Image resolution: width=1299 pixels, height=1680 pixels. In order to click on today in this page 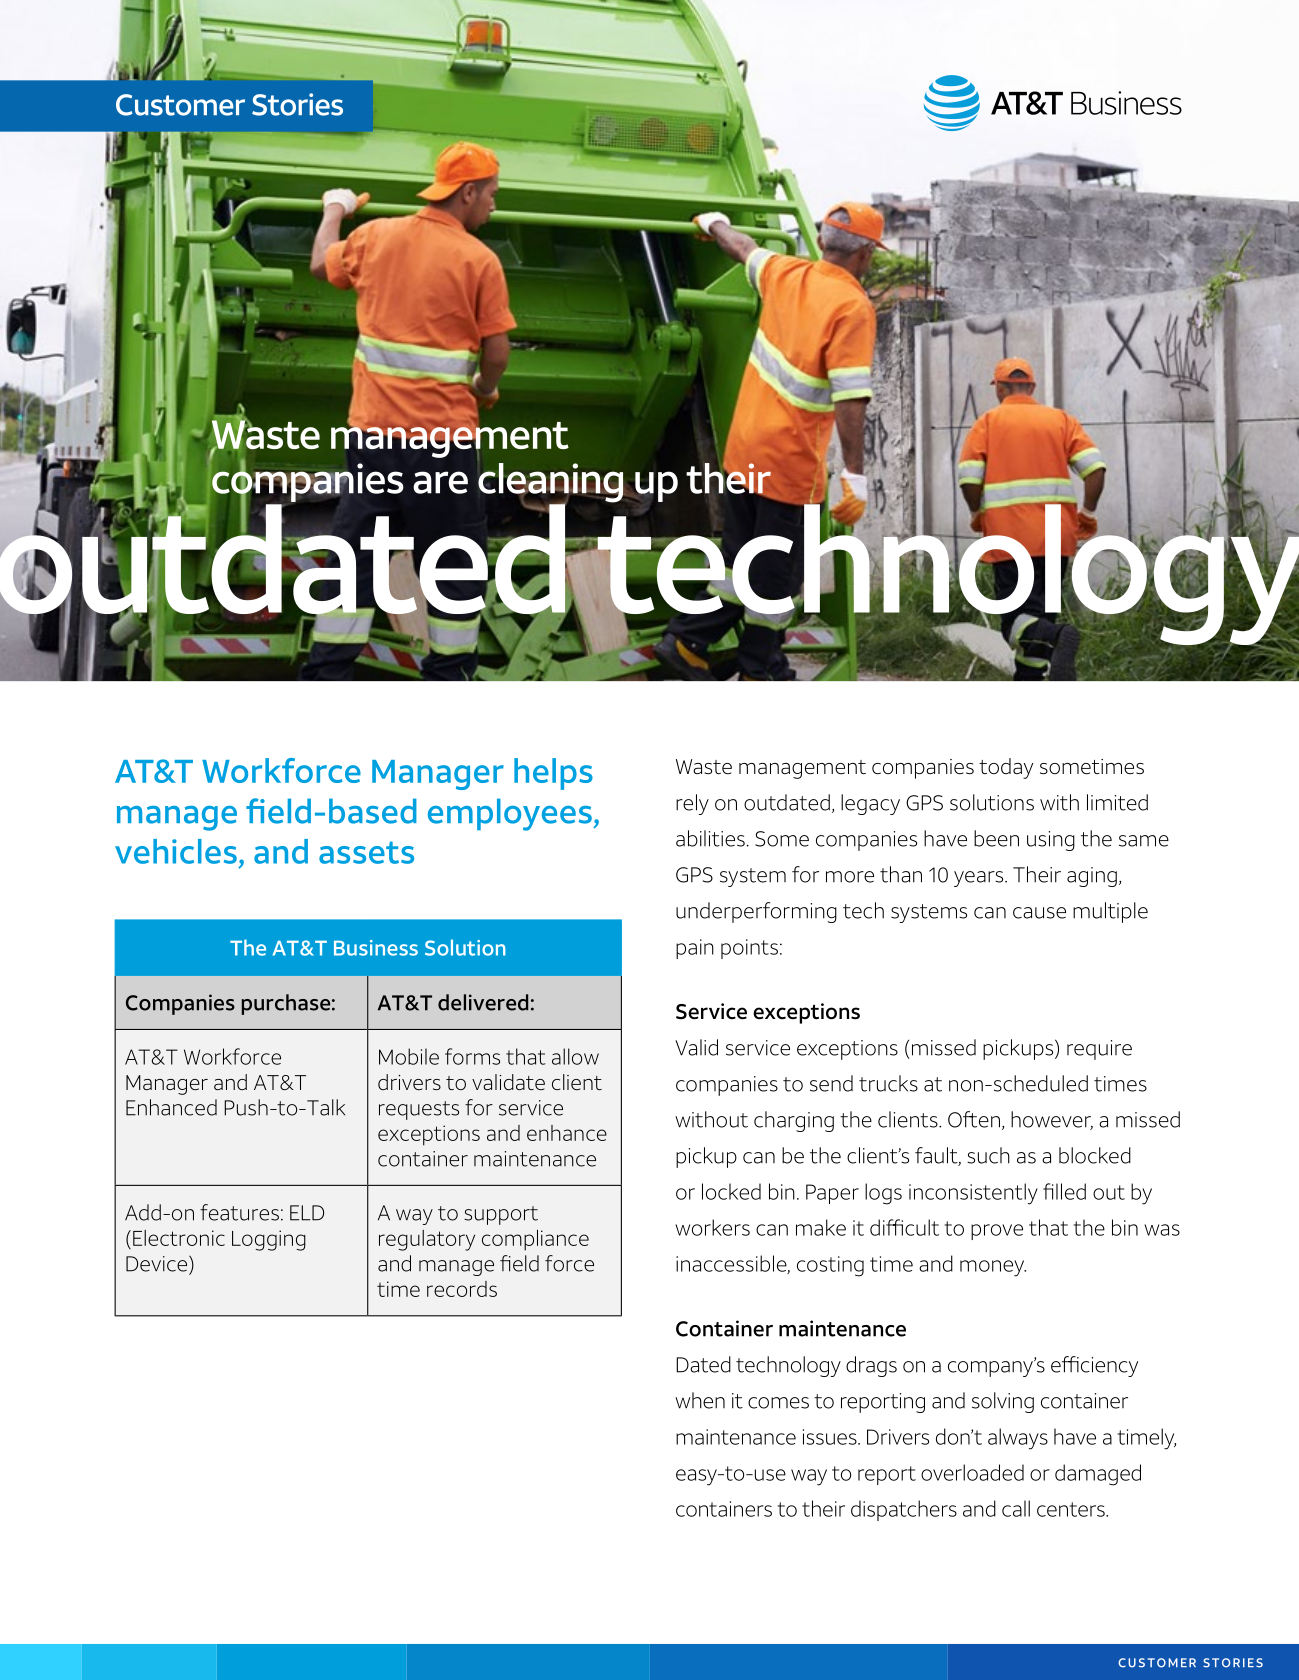, I will do `click(1006, 768)`.
